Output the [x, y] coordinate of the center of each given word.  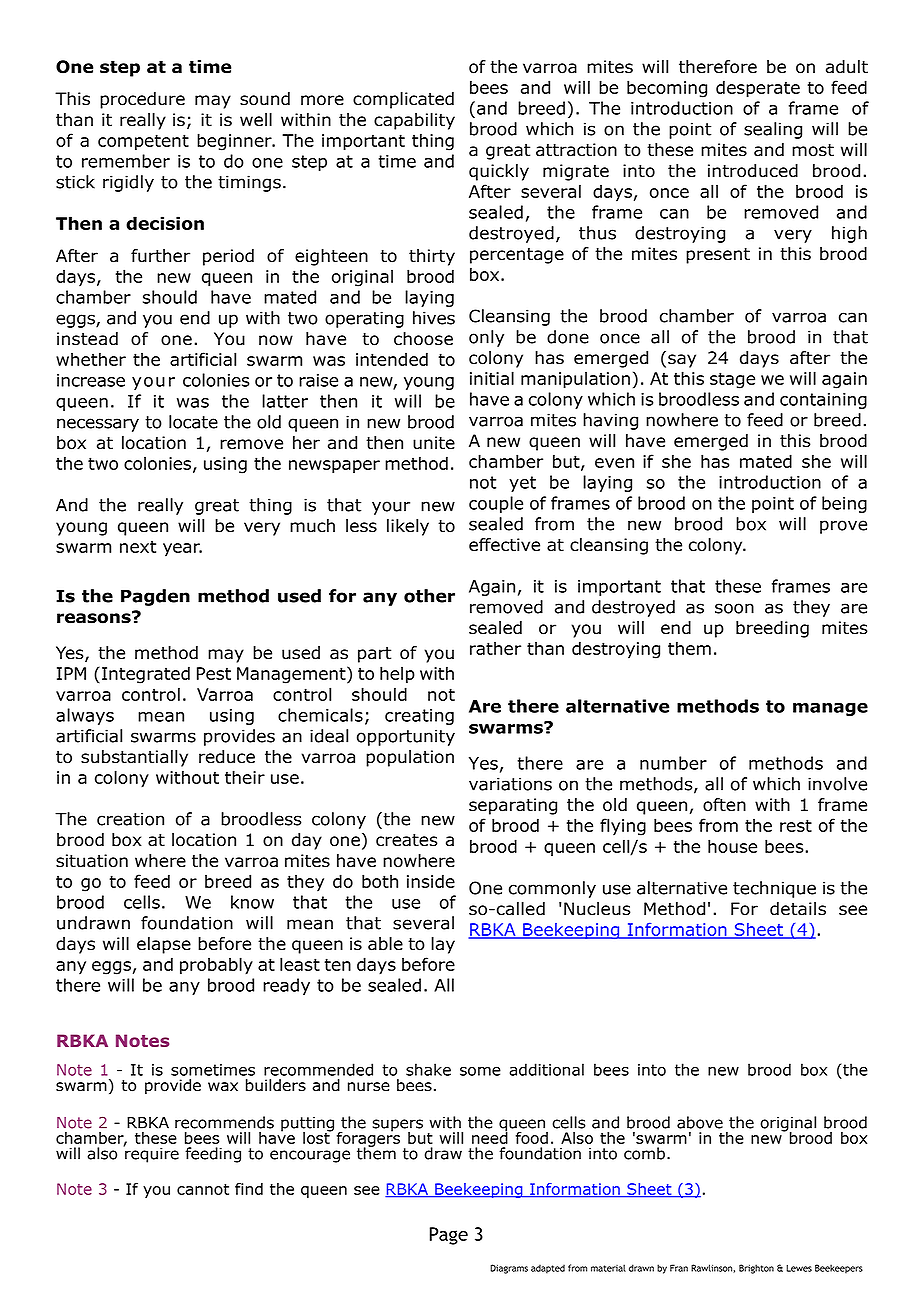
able [385, 944]
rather [495, 648]
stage [732, 380]
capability [414, 121]
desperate [758, 89]
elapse [164, 945]
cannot [203, 1189]
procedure [142, 100]
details [798, 909]
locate [193, 422]
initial [492, 378]
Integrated [146, 675]
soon [734, 608]
